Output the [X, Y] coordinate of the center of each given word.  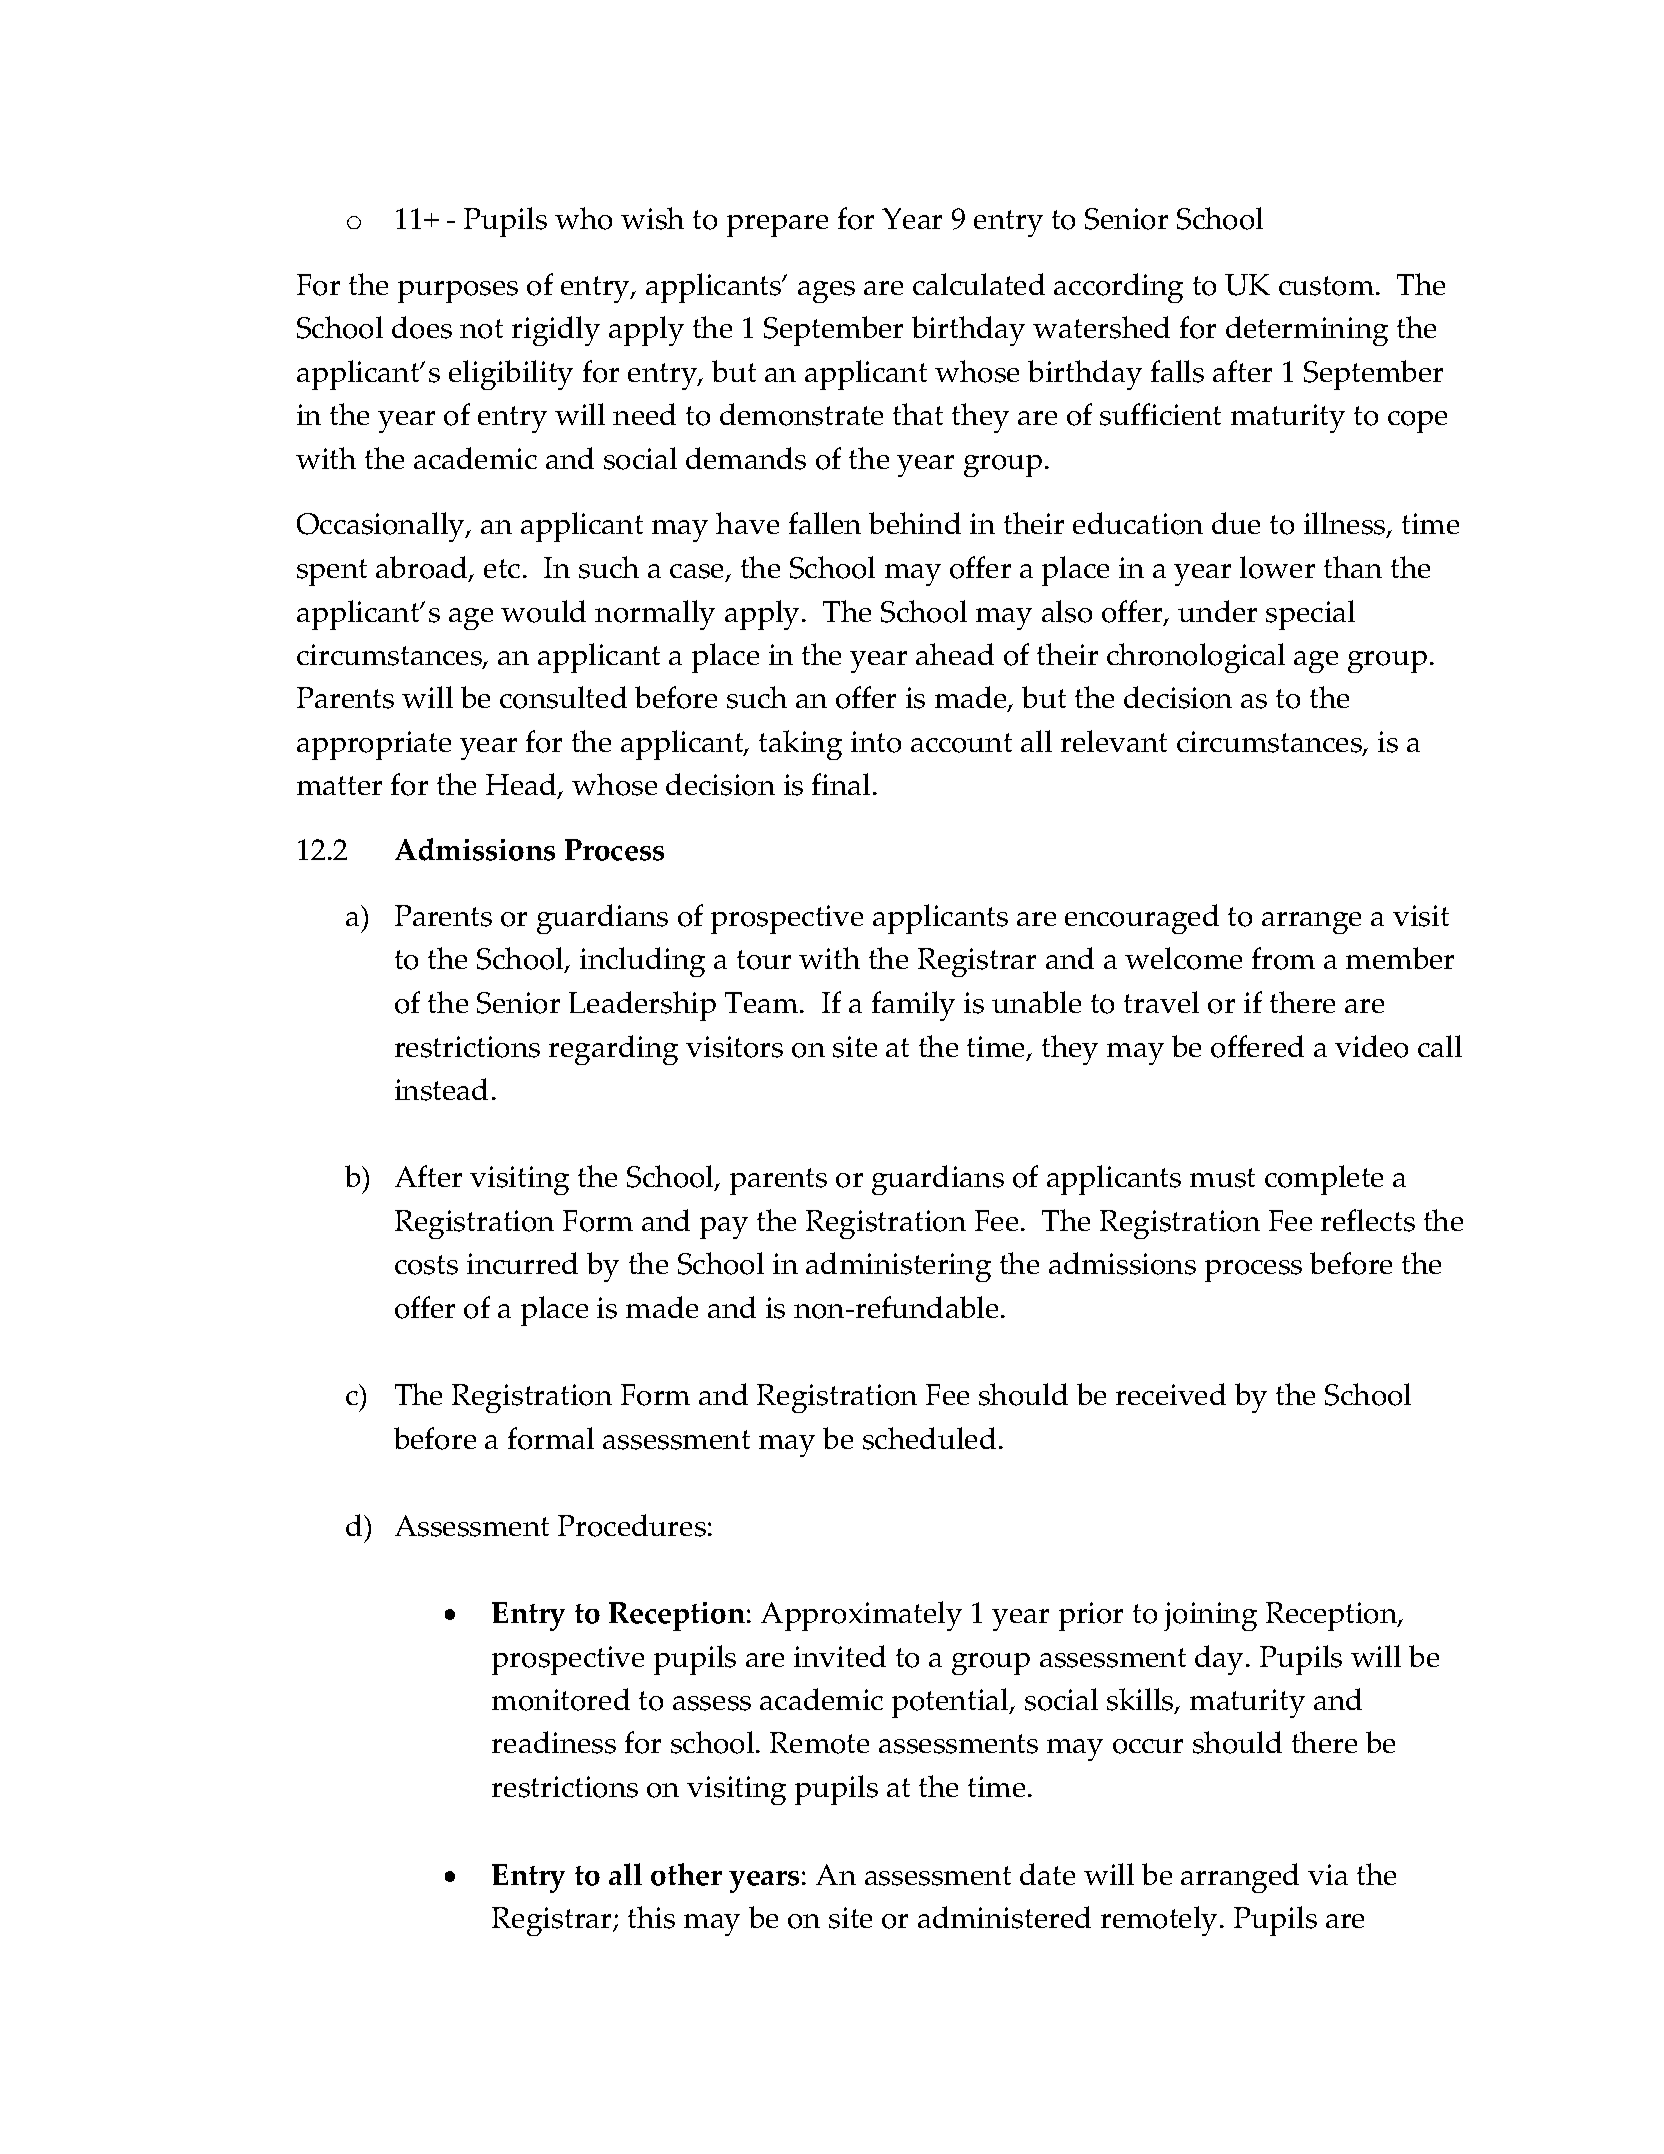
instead [441, 1089]
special [1310, 615]
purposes [458, 292]
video [1371, 1046]
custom [1326, 286]
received [1171, 1394]
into [876, 742]
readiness [554, 1742]
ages [826, 292]
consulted [563, 697]
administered [1004, 1917]
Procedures [632, 1525]
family [913, 1006]
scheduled [929, 1438]
